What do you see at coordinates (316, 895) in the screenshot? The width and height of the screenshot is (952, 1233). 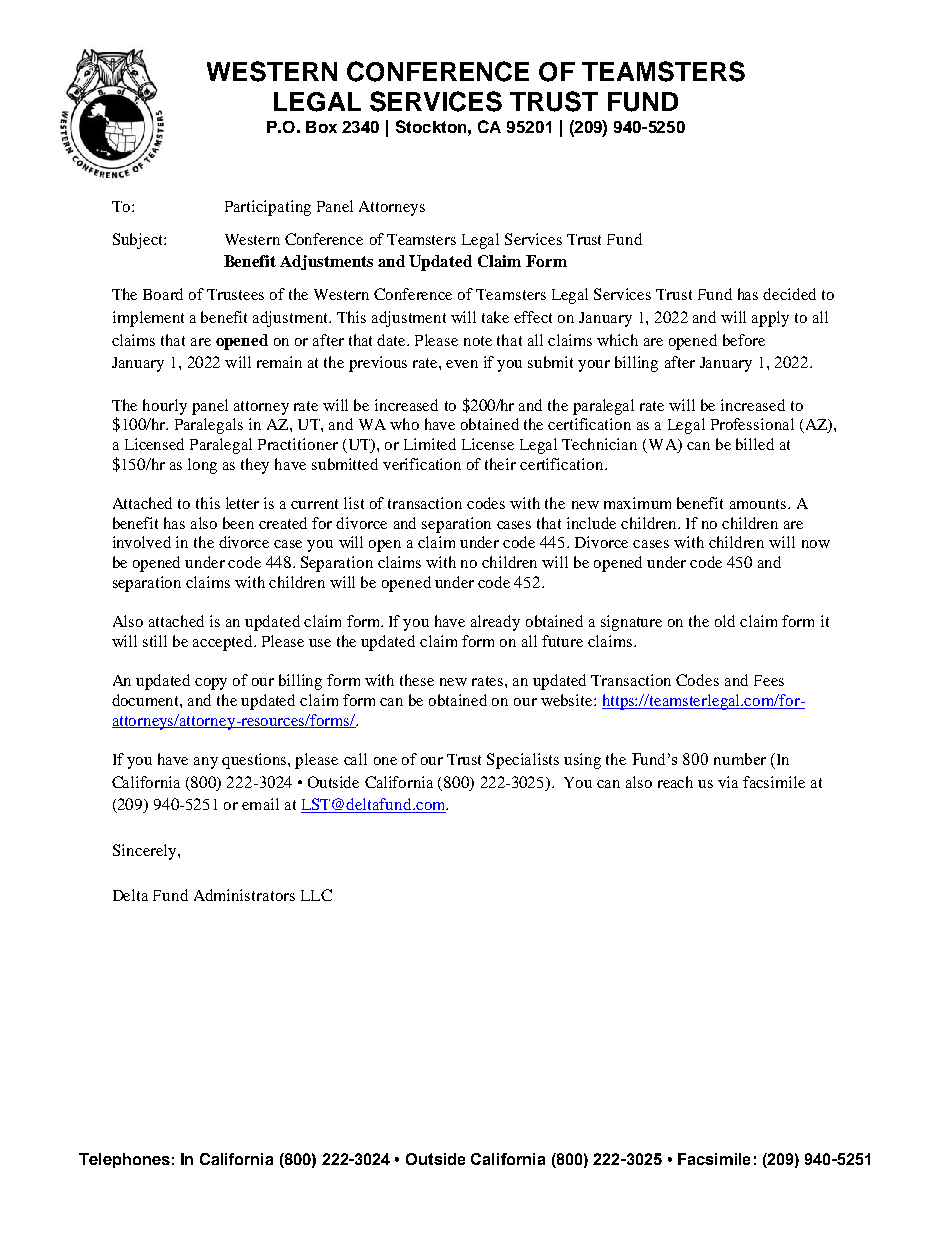 I see `LLC` at bounding box center [316, 895].
